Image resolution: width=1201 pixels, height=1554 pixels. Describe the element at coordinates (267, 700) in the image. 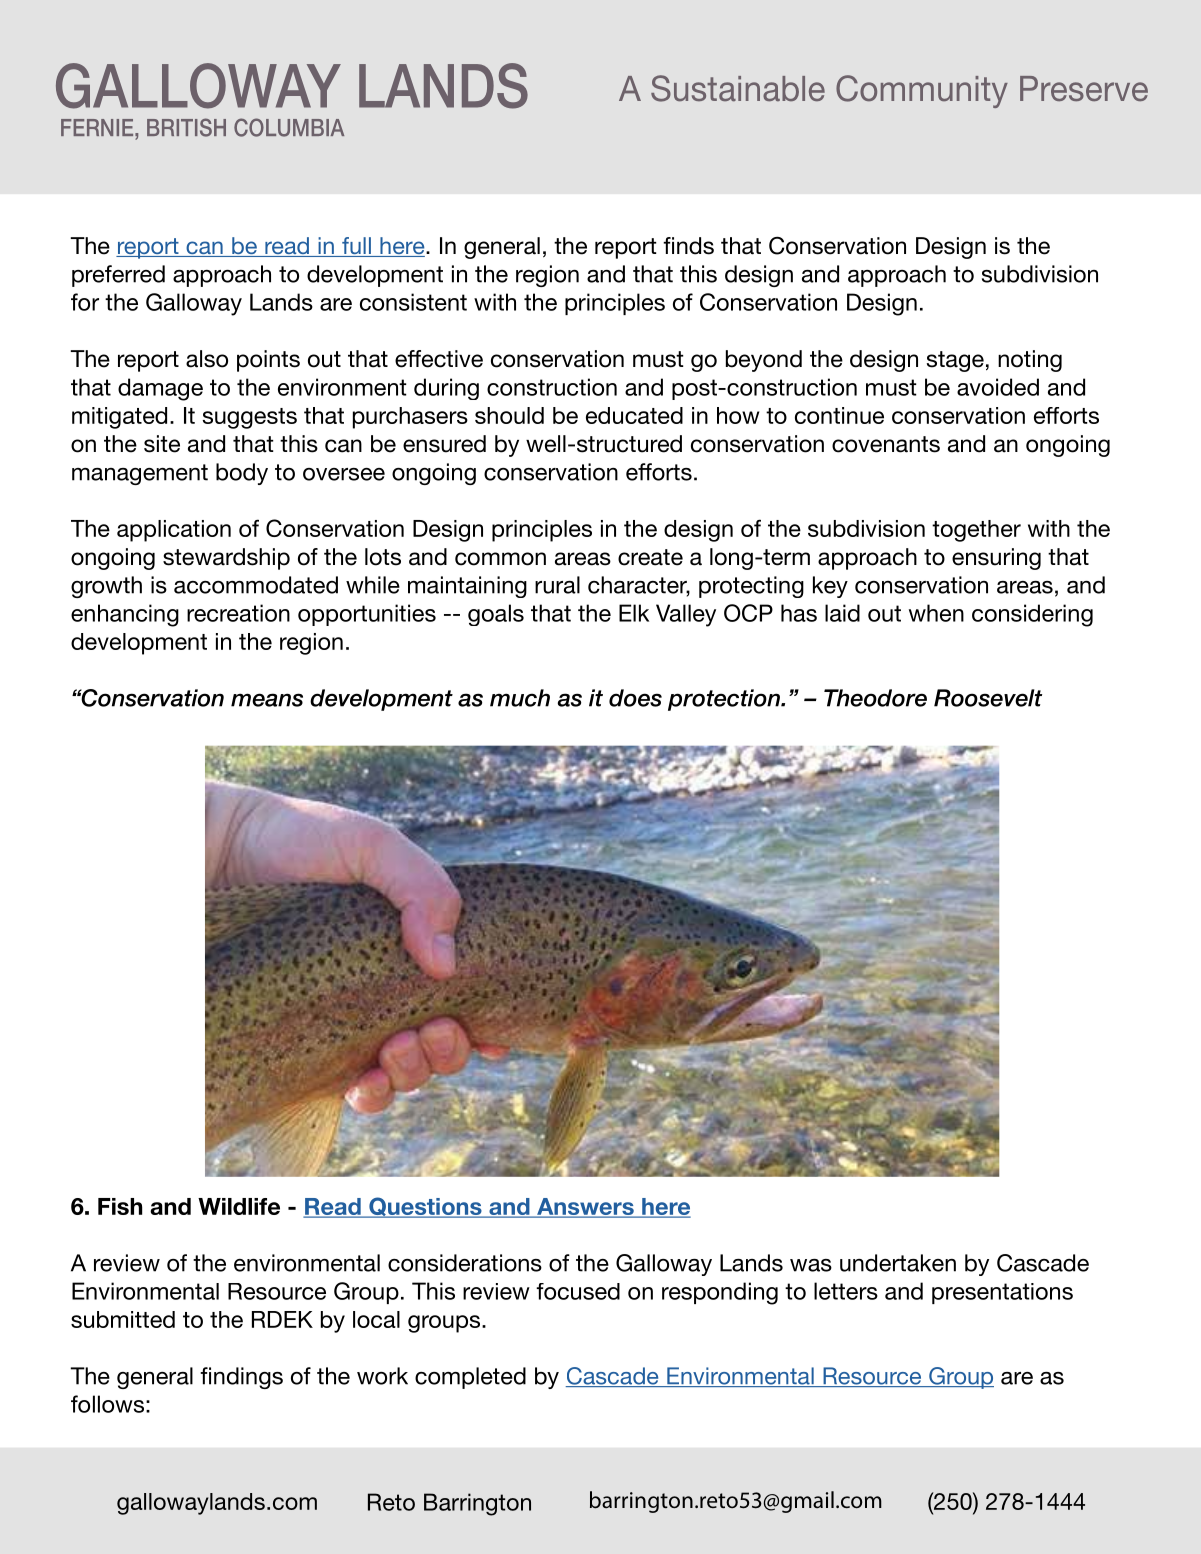

I see `means` at that location.
